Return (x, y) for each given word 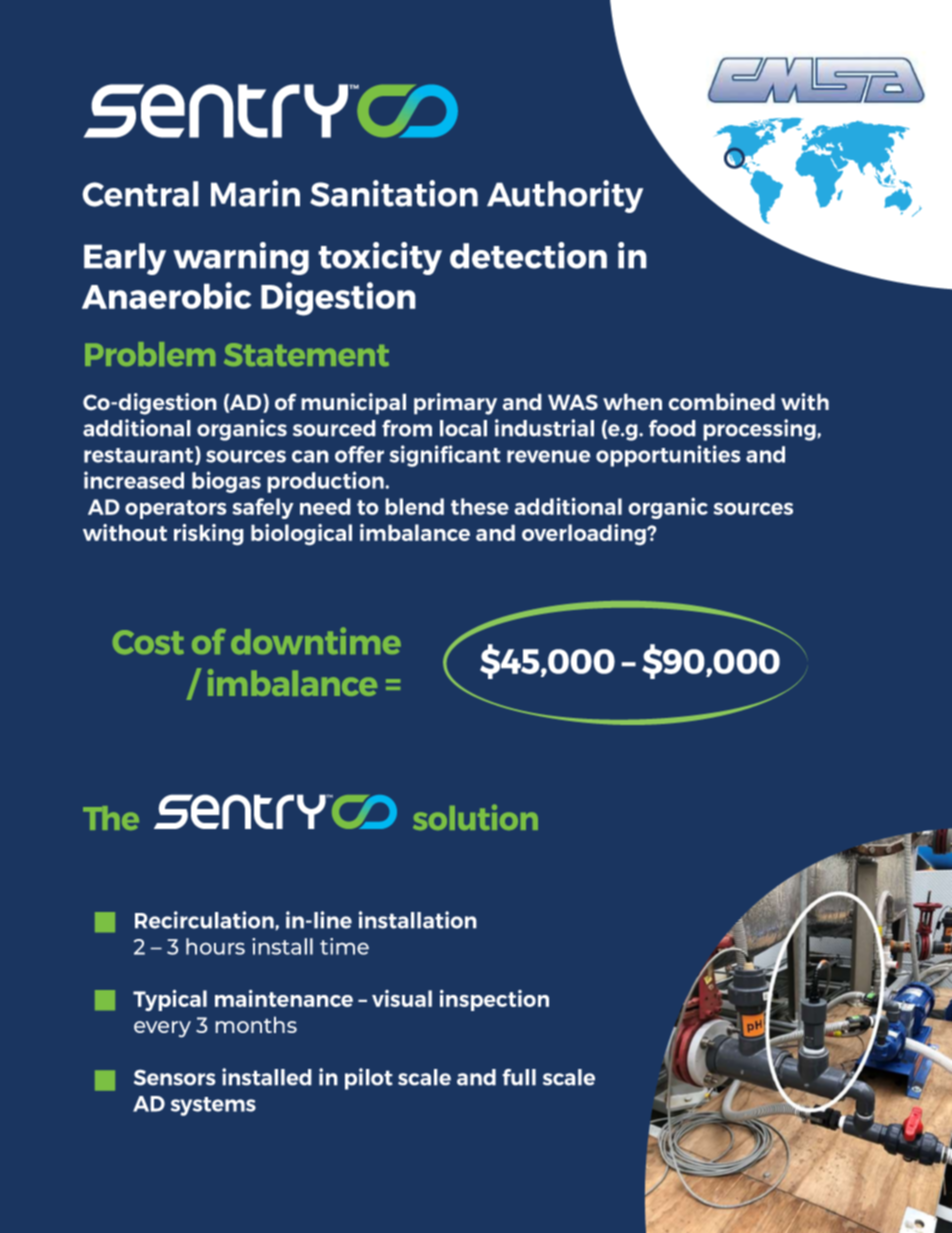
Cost (148, 642)
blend (414, 506)
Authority (565, 196)
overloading (585, 535)
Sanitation (394, 193)
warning (241, 258)
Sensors (175, 1077)
